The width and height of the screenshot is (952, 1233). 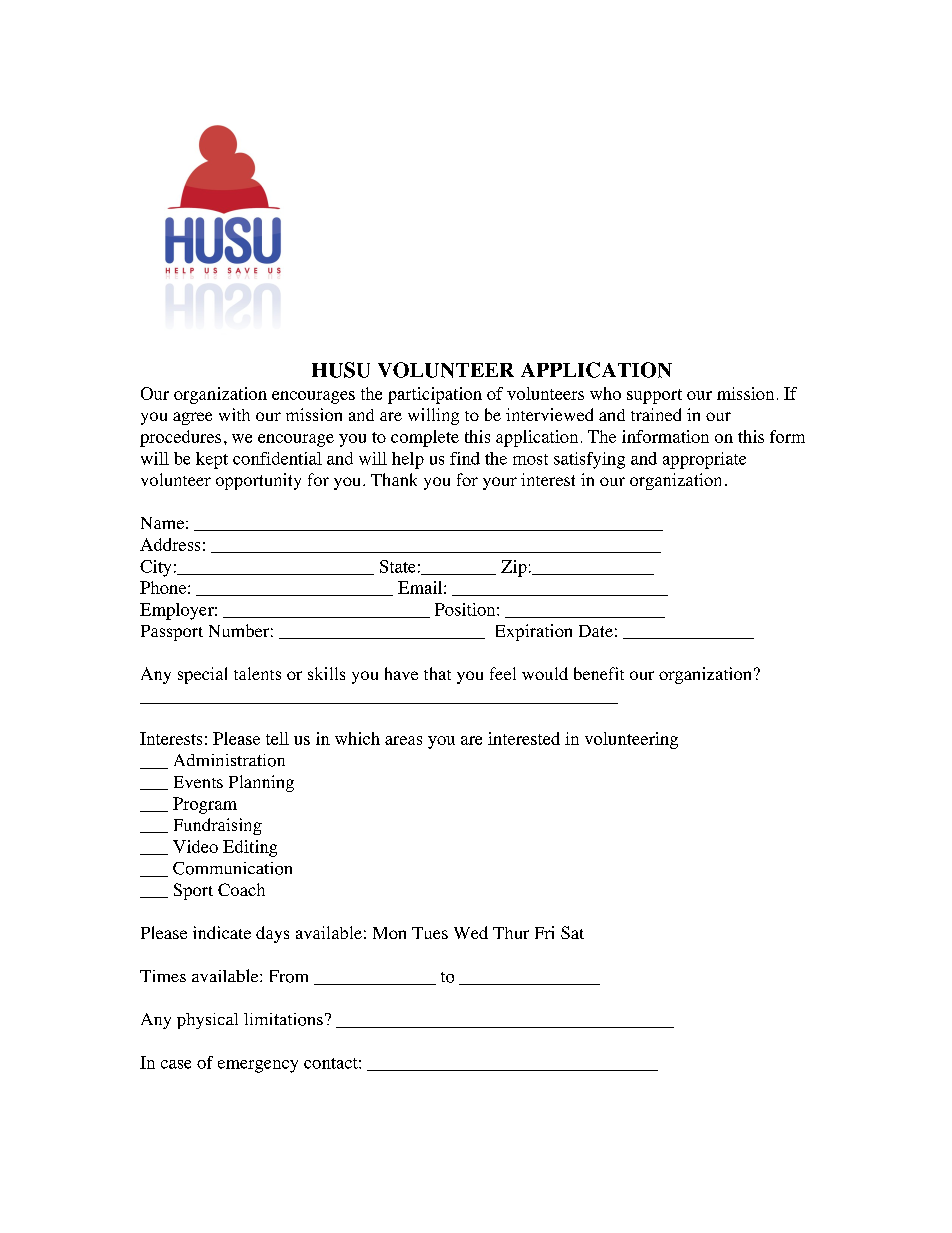 What do you see at coordinates (229, 760) in the screenshot?
I see `Administration` at bounding box center [229, 760].
